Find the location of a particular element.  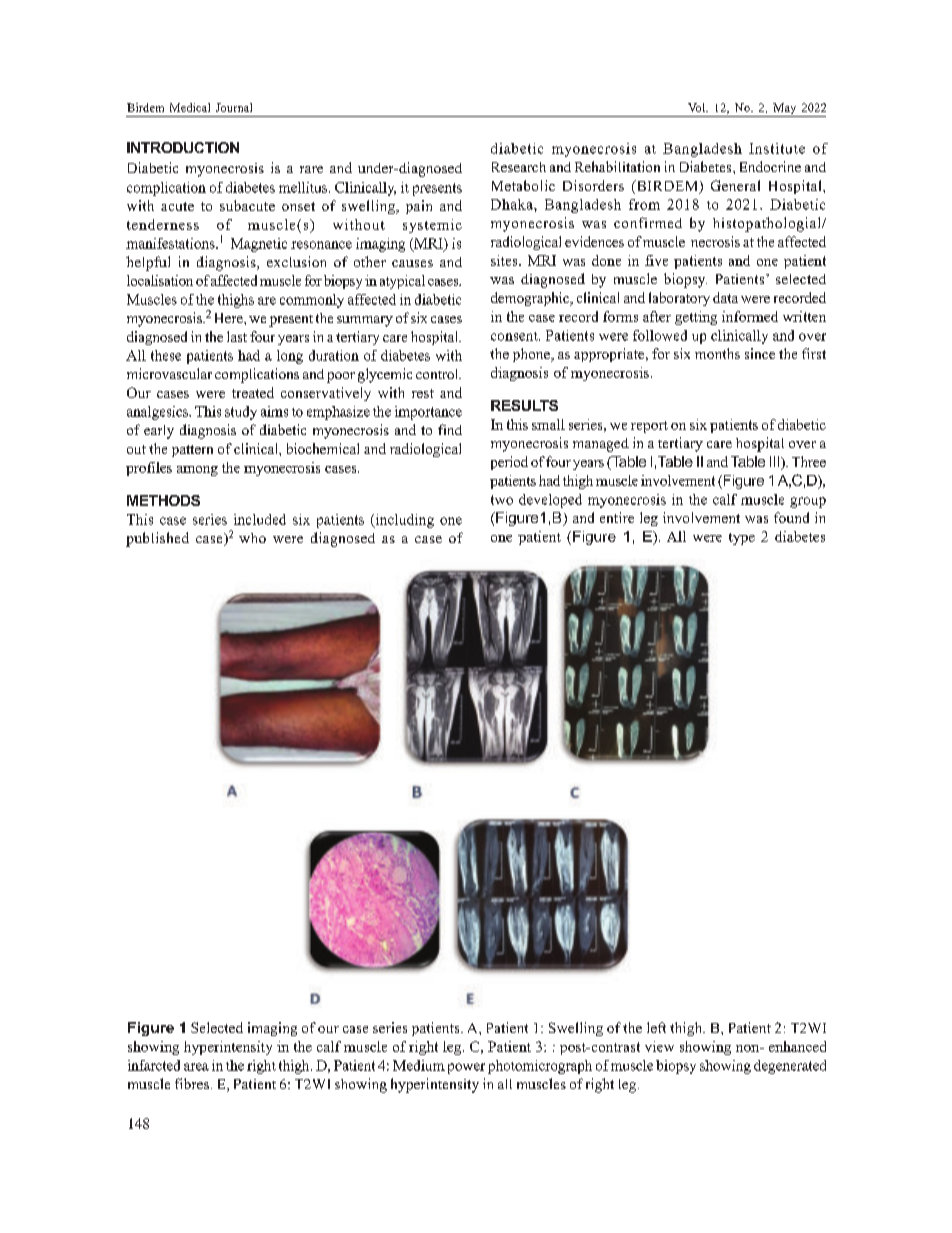

power is located at coordinates (466, 1068).
